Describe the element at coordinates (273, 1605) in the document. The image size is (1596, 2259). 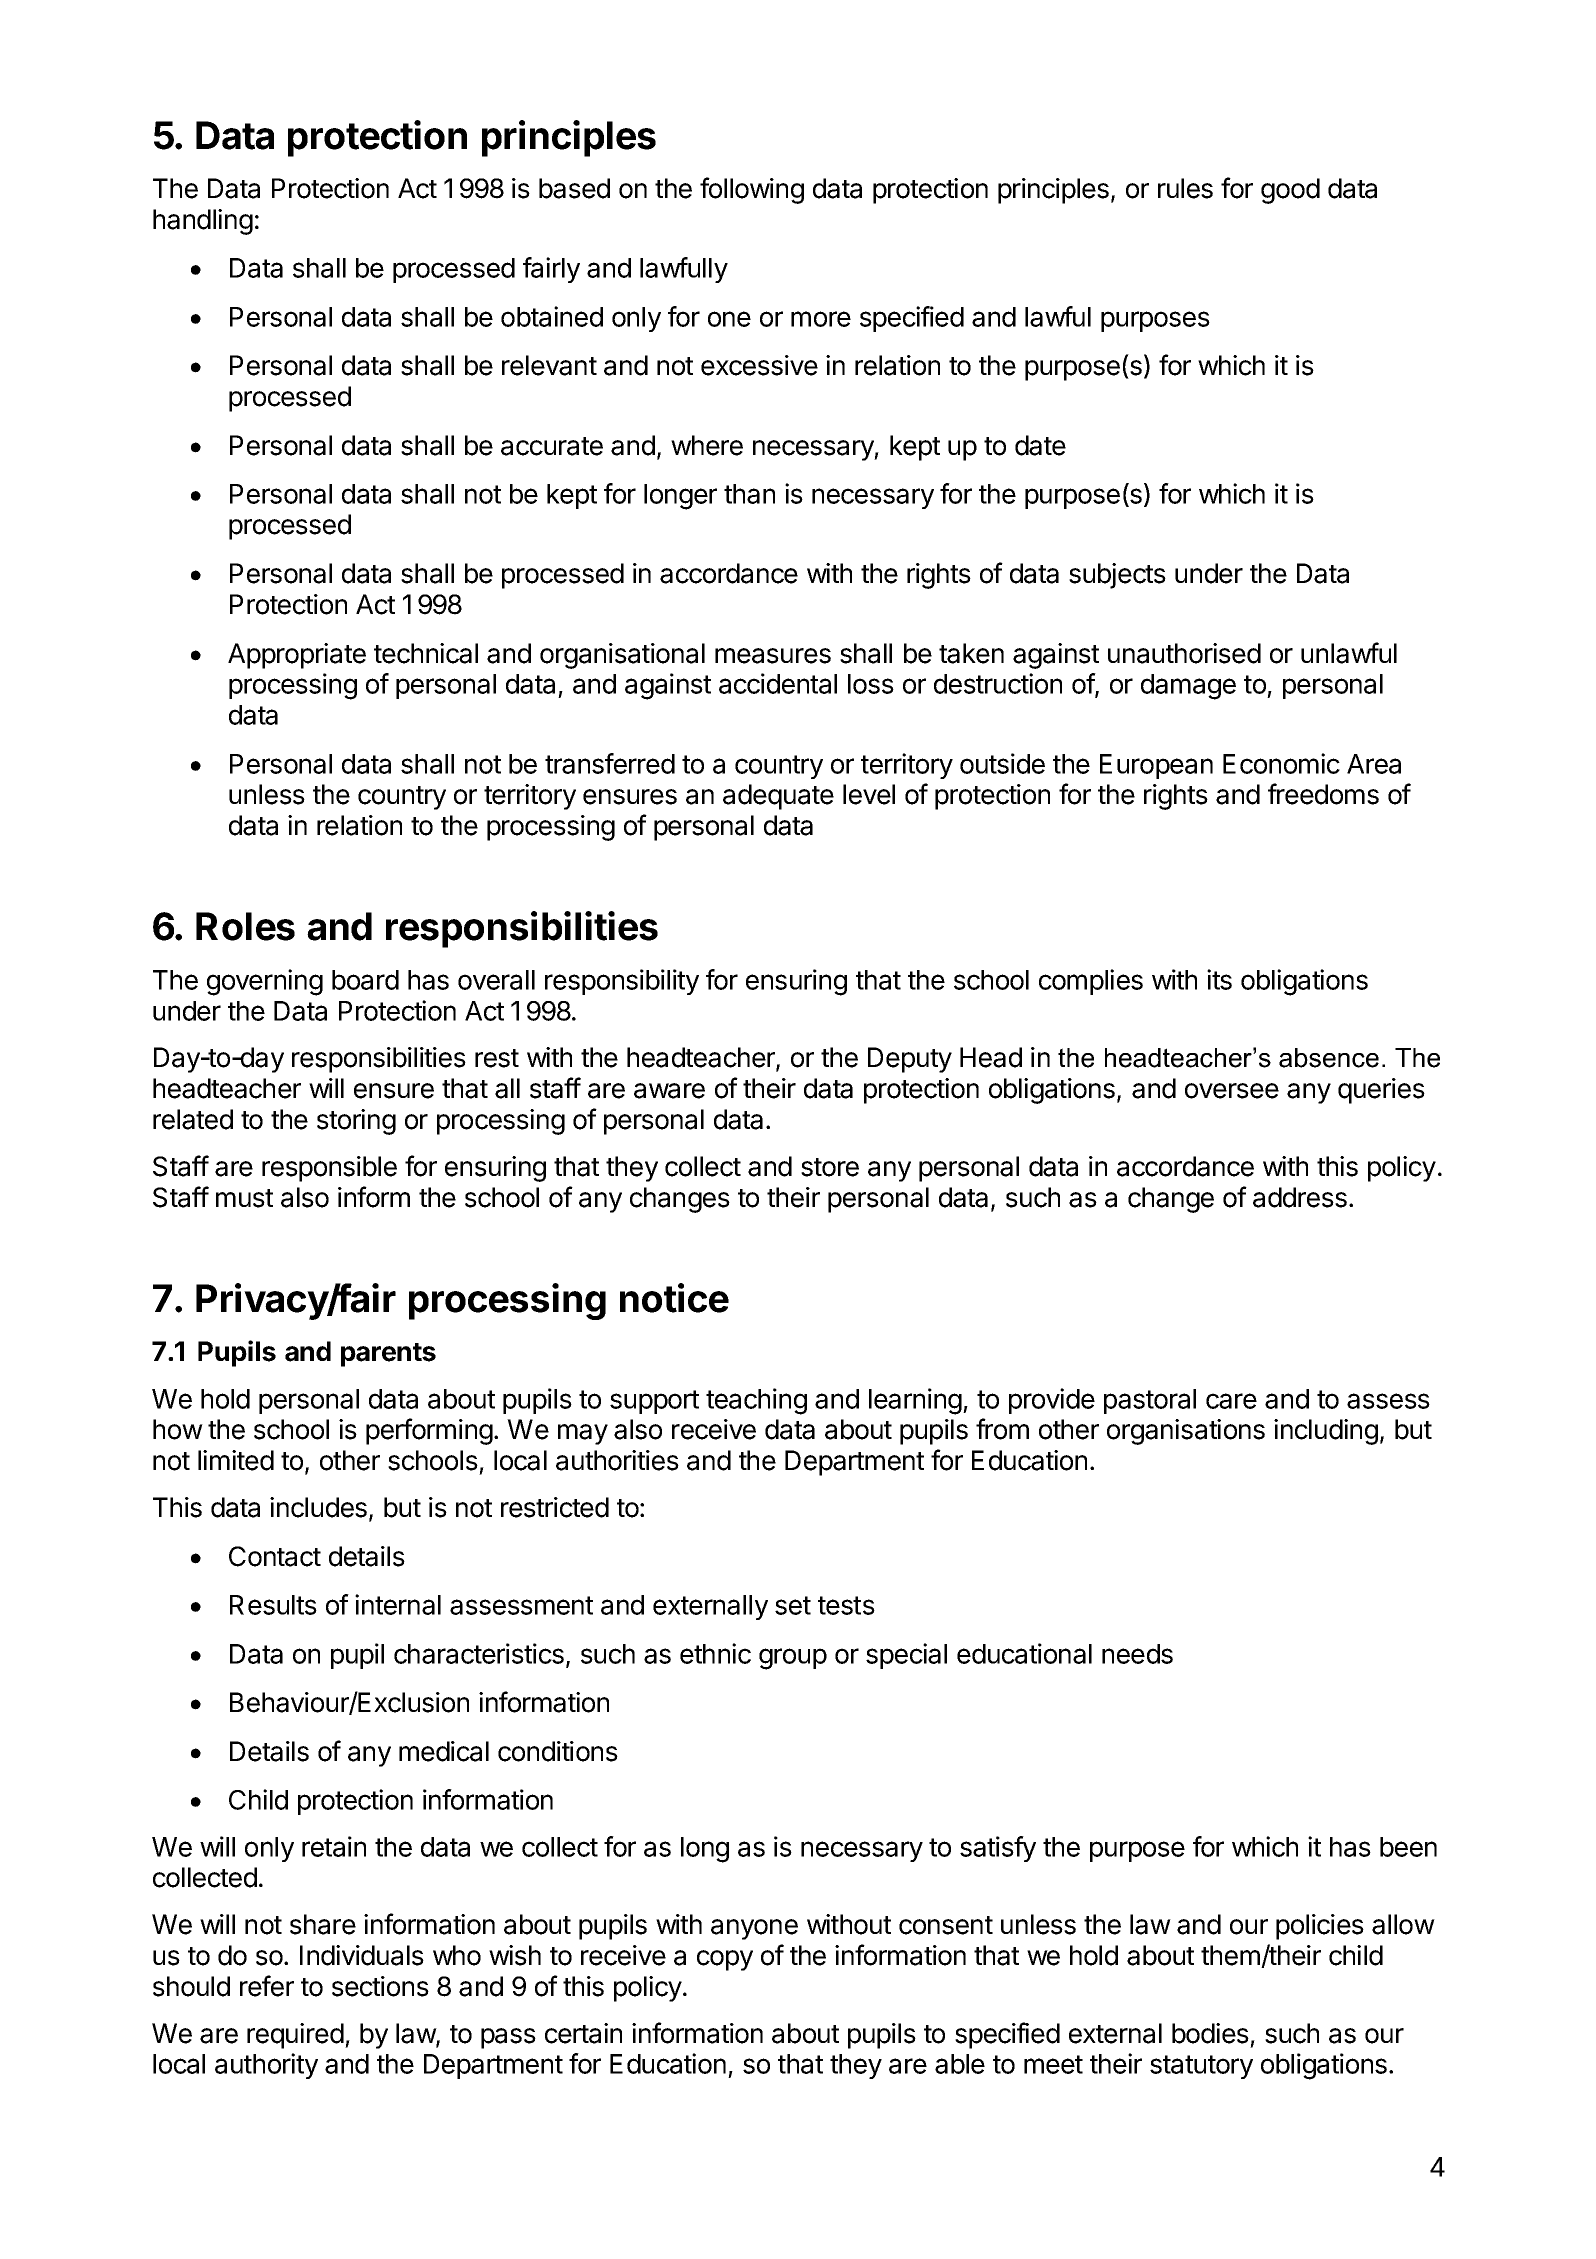
I see `Results` at that location.
